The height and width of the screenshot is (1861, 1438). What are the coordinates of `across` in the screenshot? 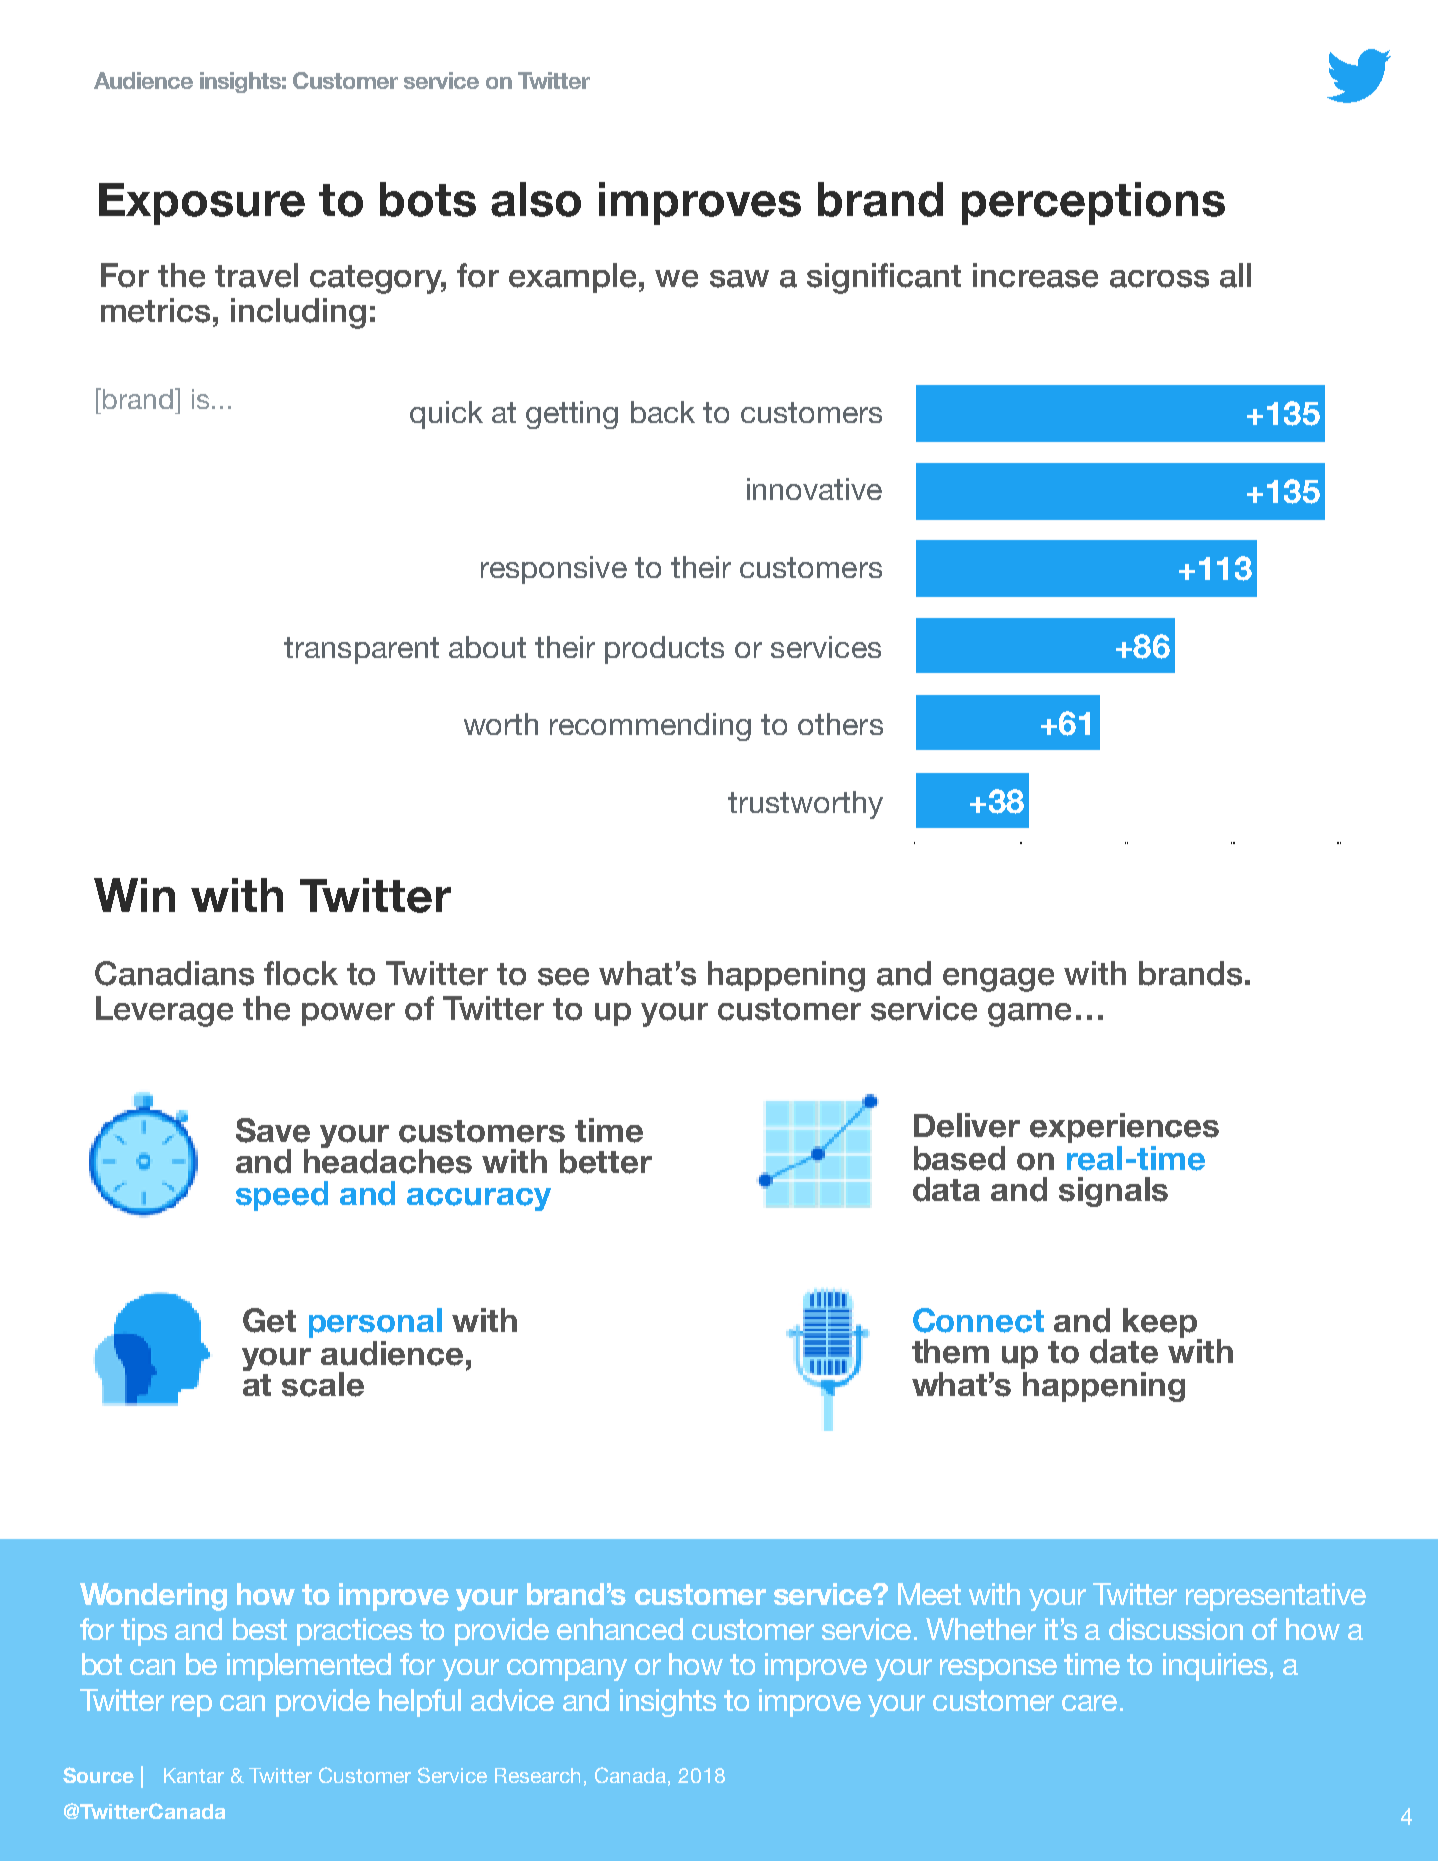 It's located at (1159, 279).
